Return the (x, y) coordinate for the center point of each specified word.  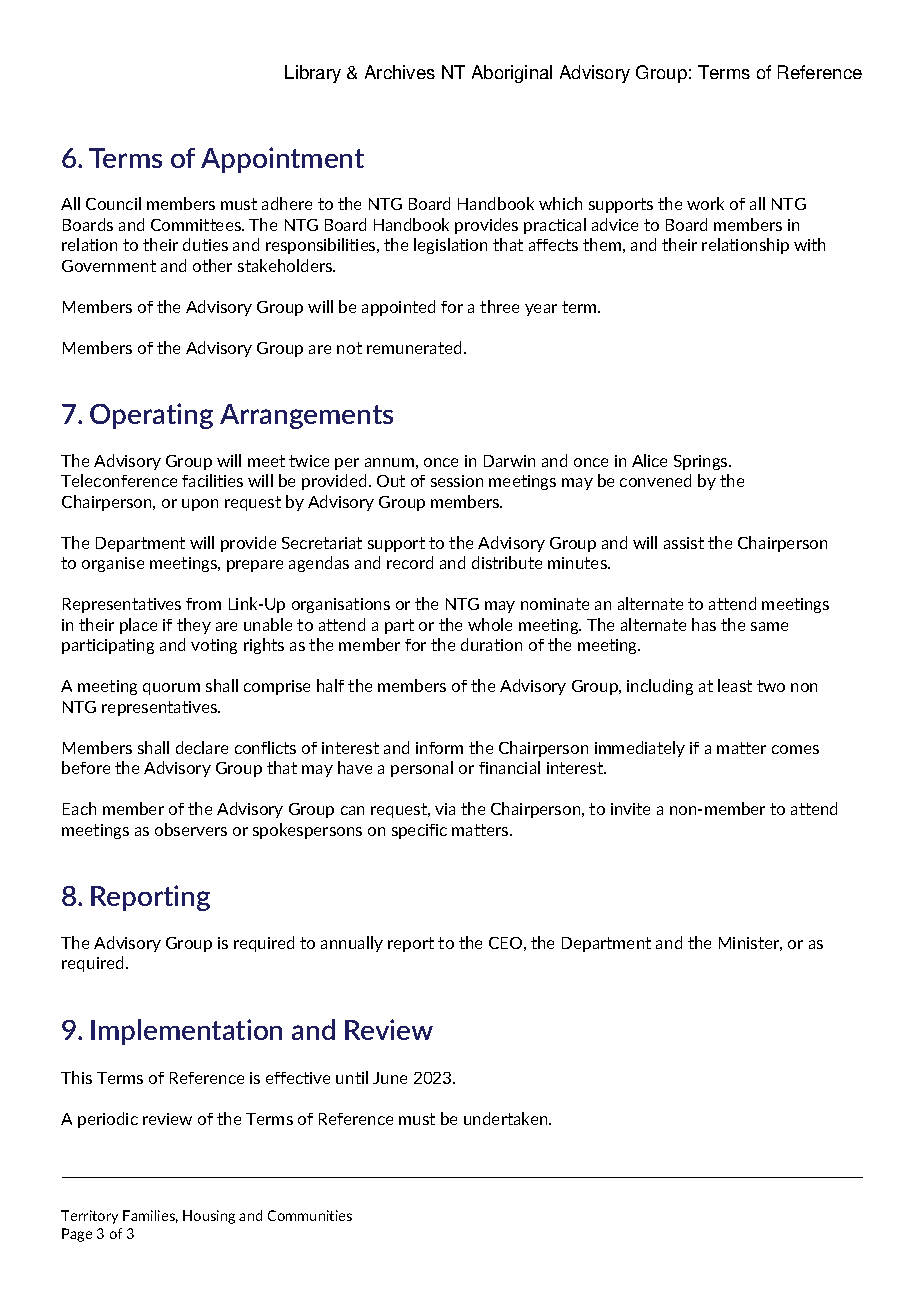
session (457, 481)
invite (630, 809)
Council (113, 203)
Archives (400, 72)
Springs (702, 462)
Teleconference (119, 480)
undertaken (507, 1118)
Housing (209, 1217)
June (390, 1078)
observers (191, 829)
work (705, 203)
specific (419, 831)
